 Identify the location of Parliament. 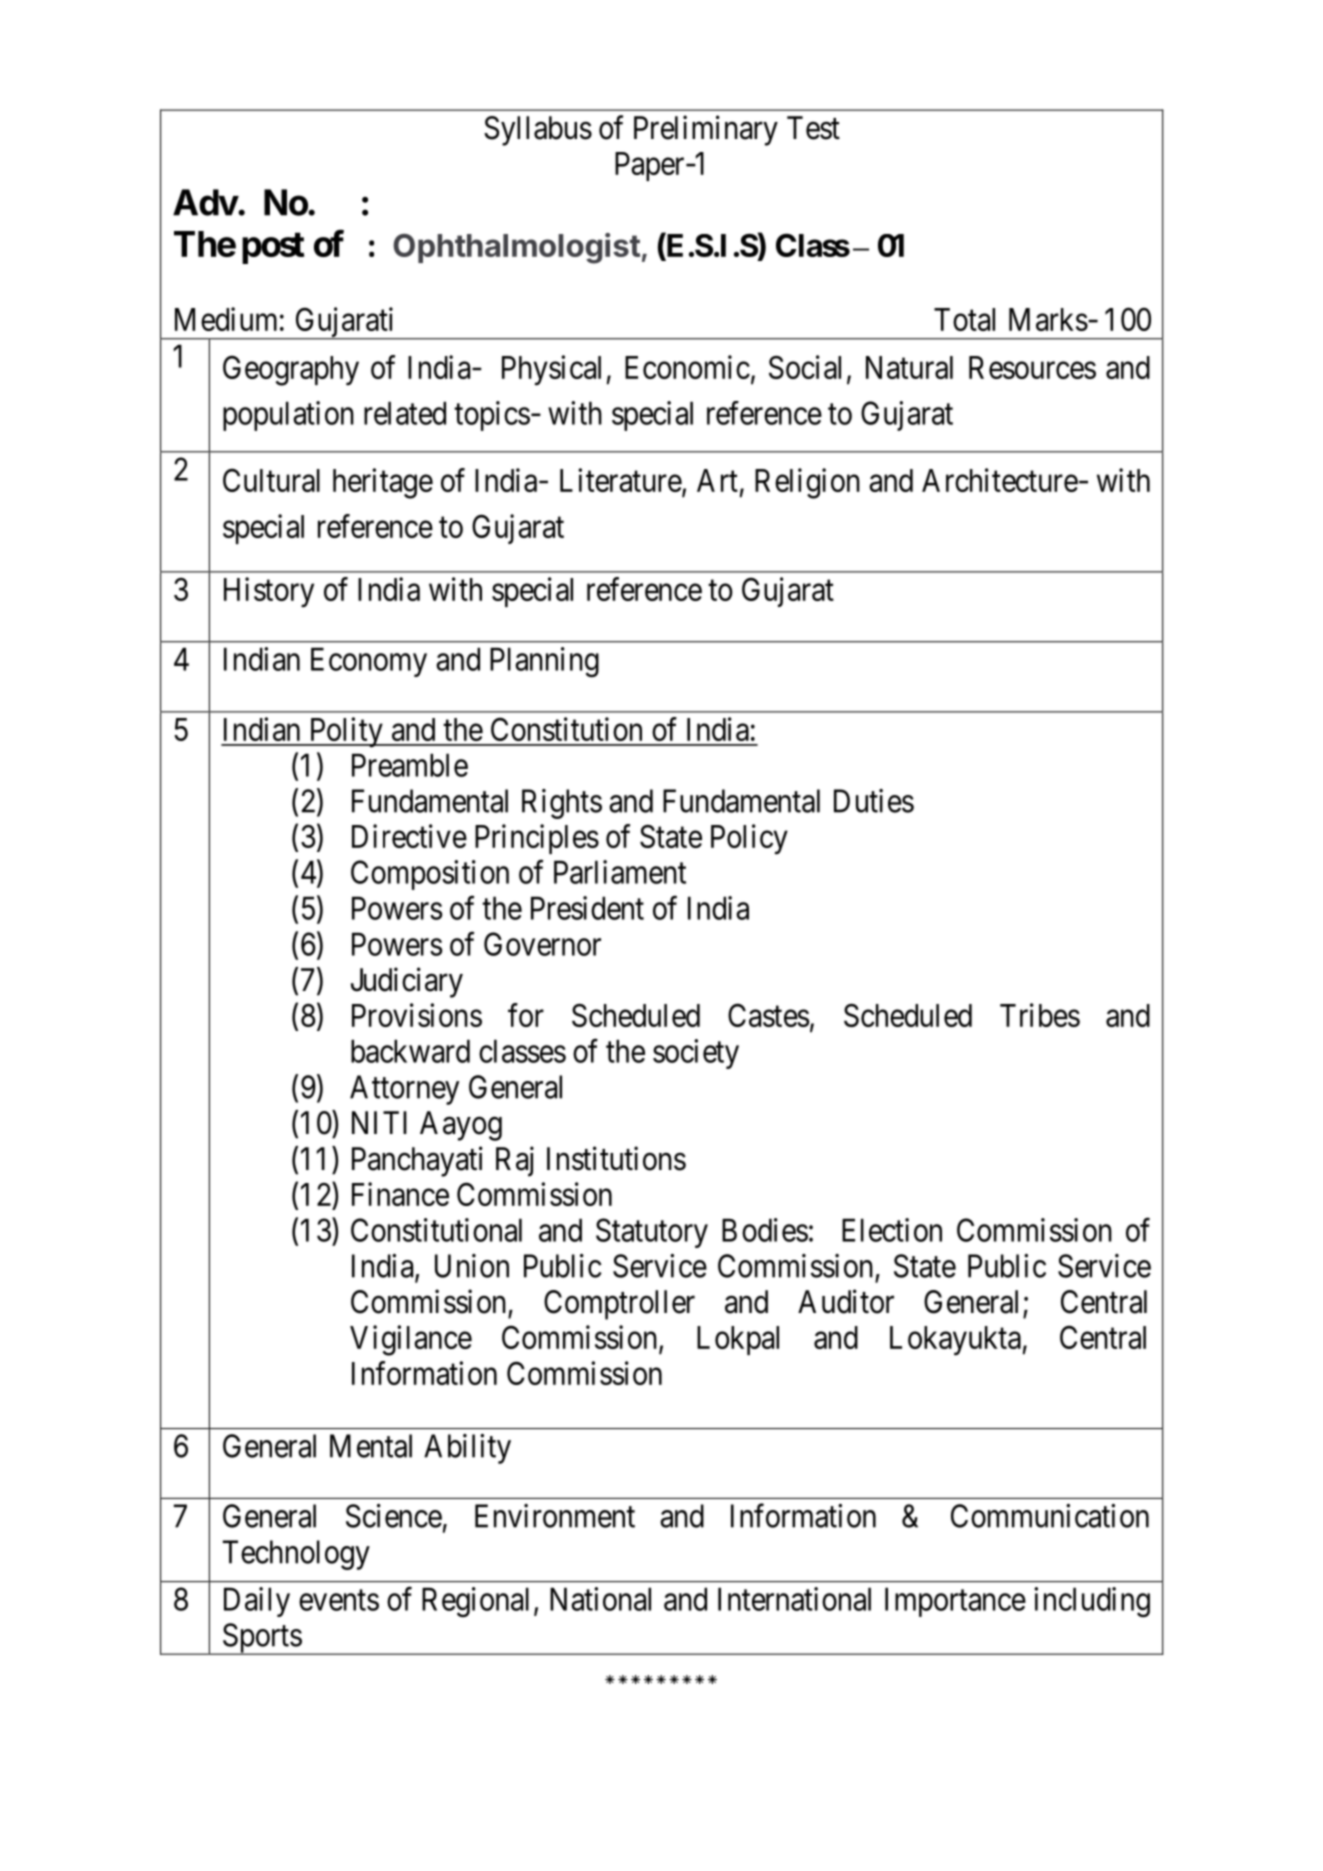
(620, 872).
